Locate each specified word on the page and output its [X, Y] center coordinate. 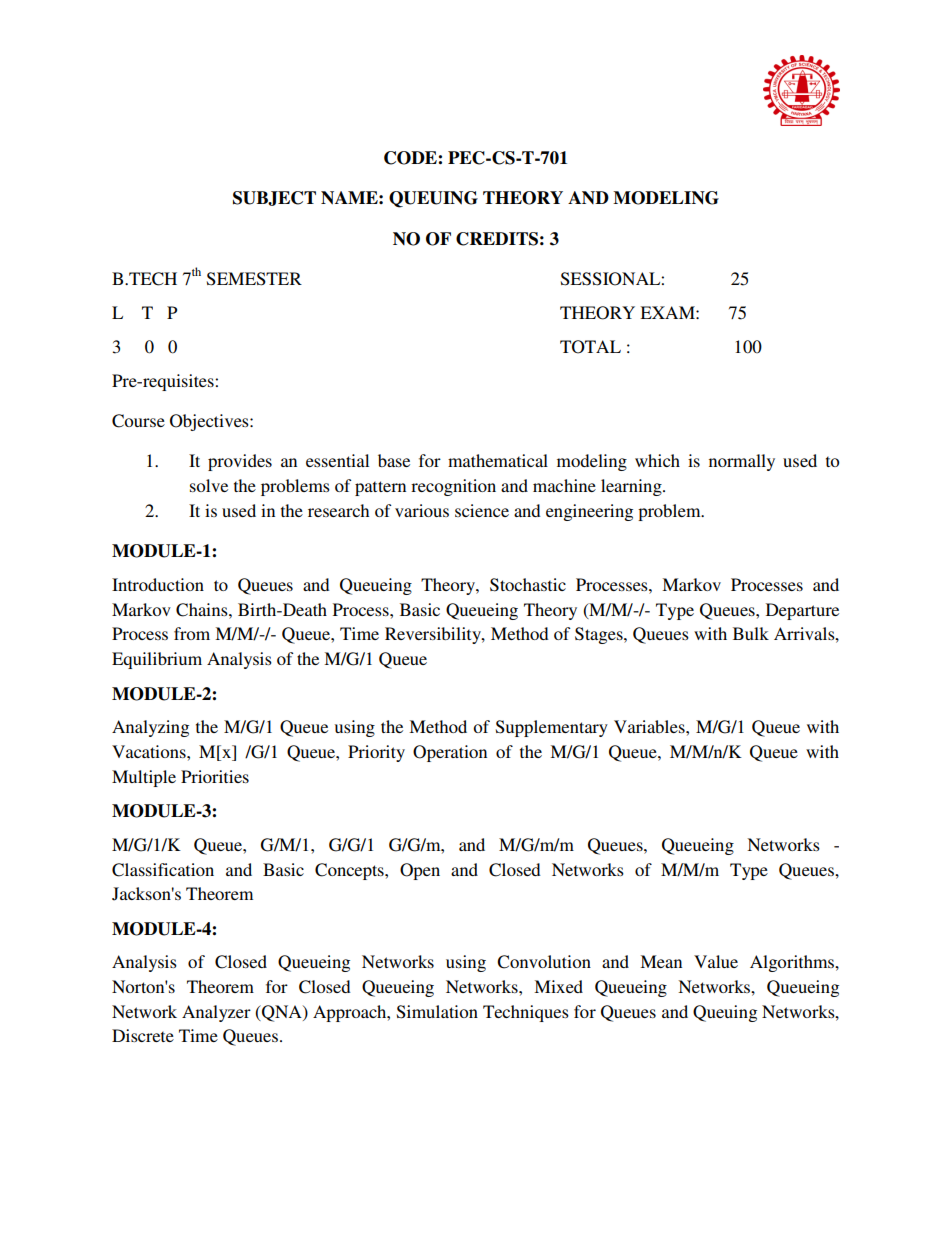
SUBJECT [274, 198]
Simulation [437, 1012]
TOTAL [590, 347]
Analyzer [216, 1013]
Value [716, 961]
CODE [411, 158]
